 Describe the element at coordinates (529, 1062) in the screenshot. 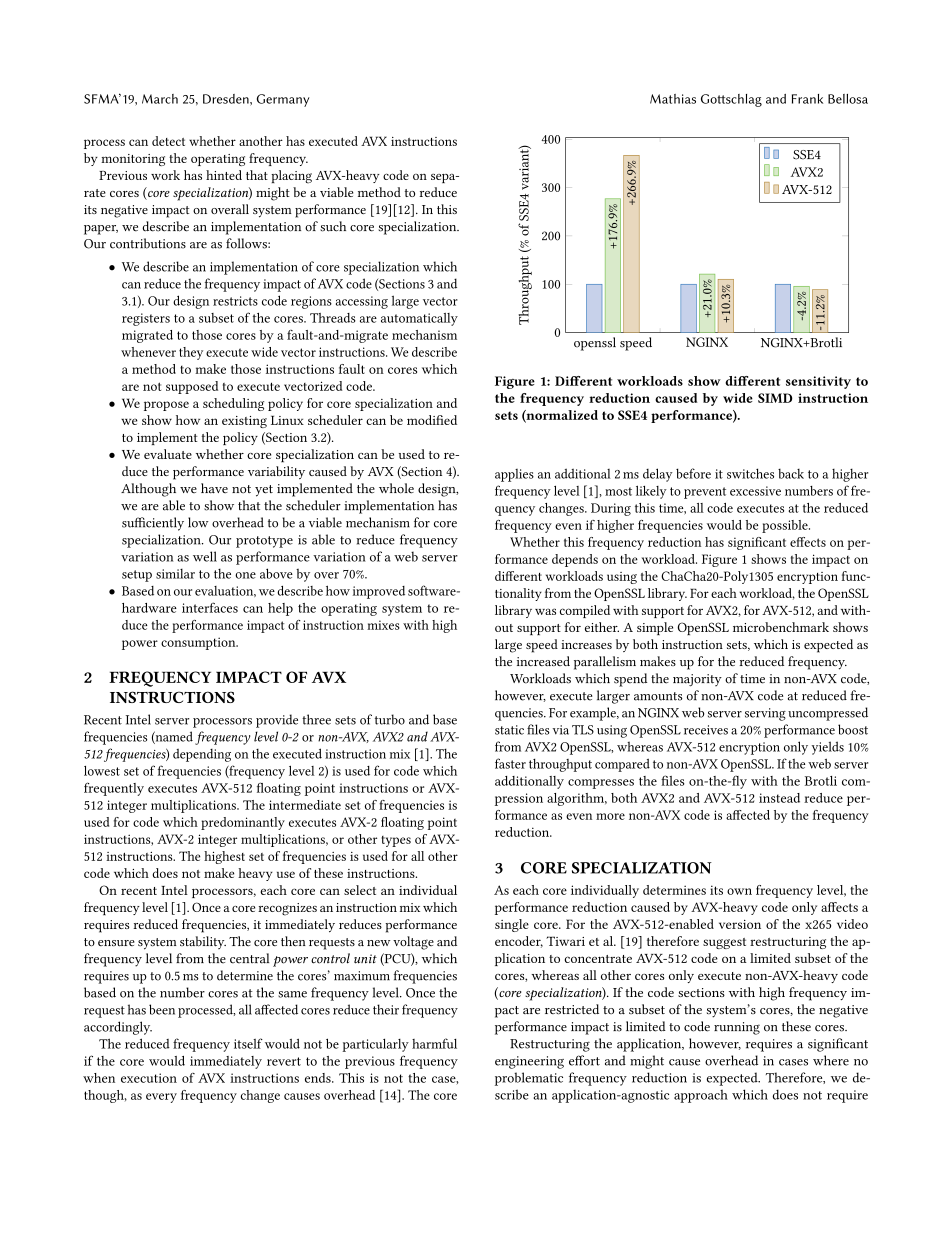

I see `engineering` at that location.
